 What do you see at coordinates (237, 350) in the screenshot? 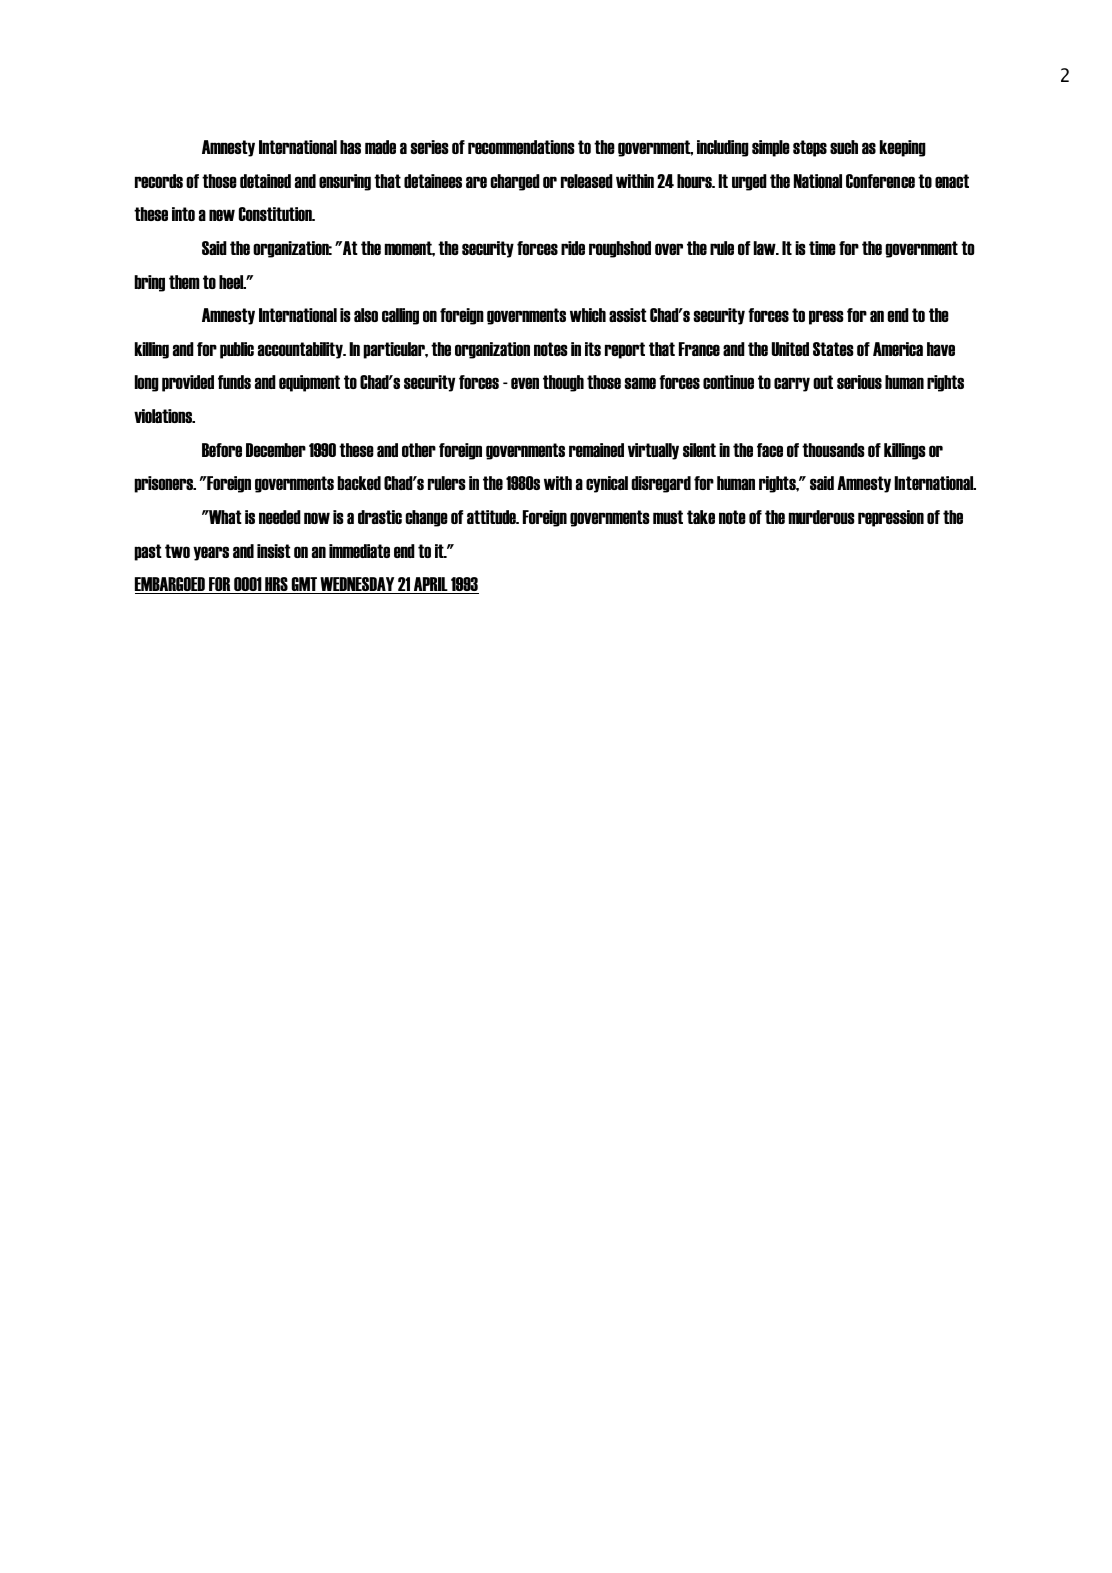
I see `public` at bounding box center [237, 350].
